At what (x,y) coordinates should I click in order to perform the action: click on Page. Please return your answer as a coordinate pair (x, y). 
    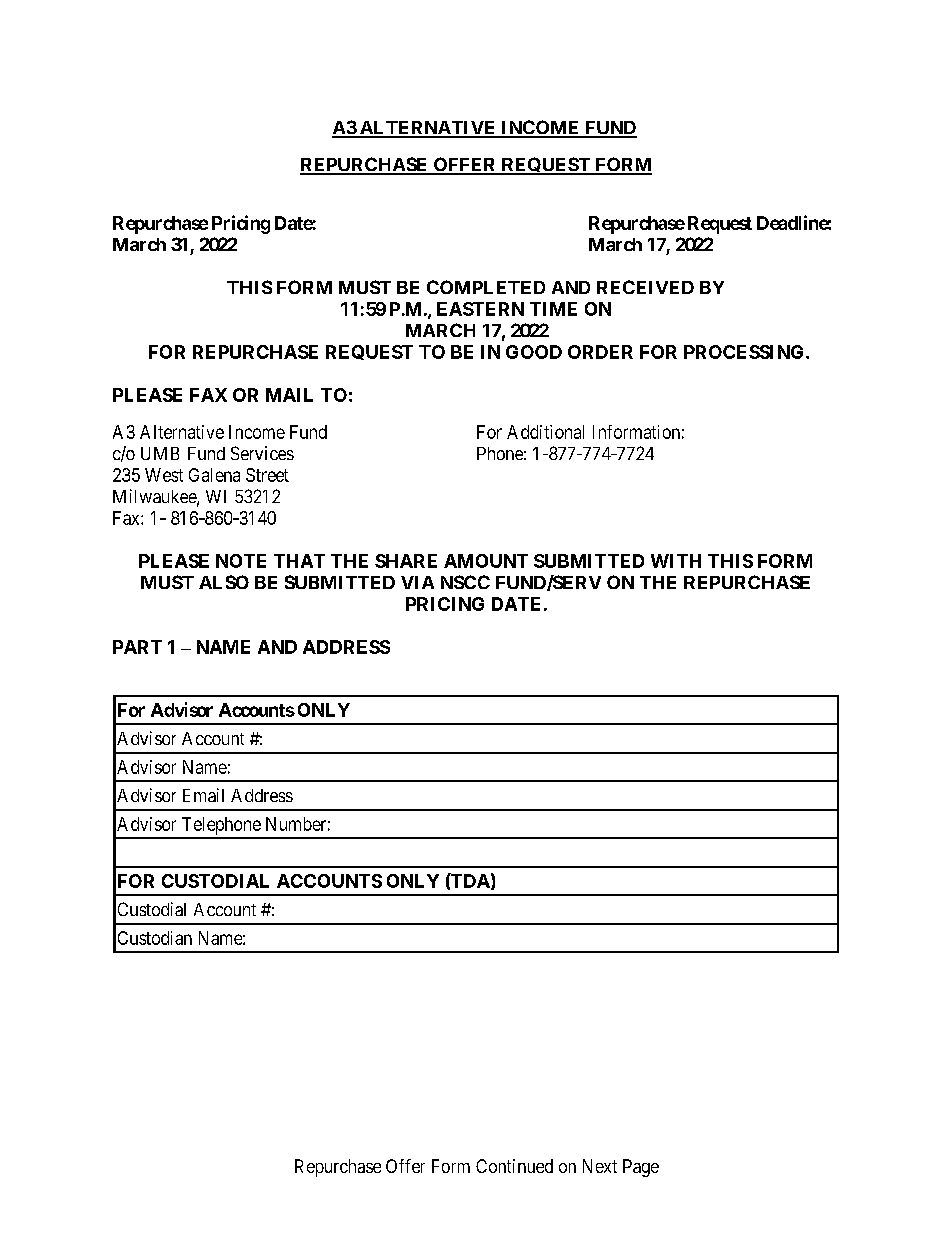
    Looking at the image, I should click on (641, 1168).
